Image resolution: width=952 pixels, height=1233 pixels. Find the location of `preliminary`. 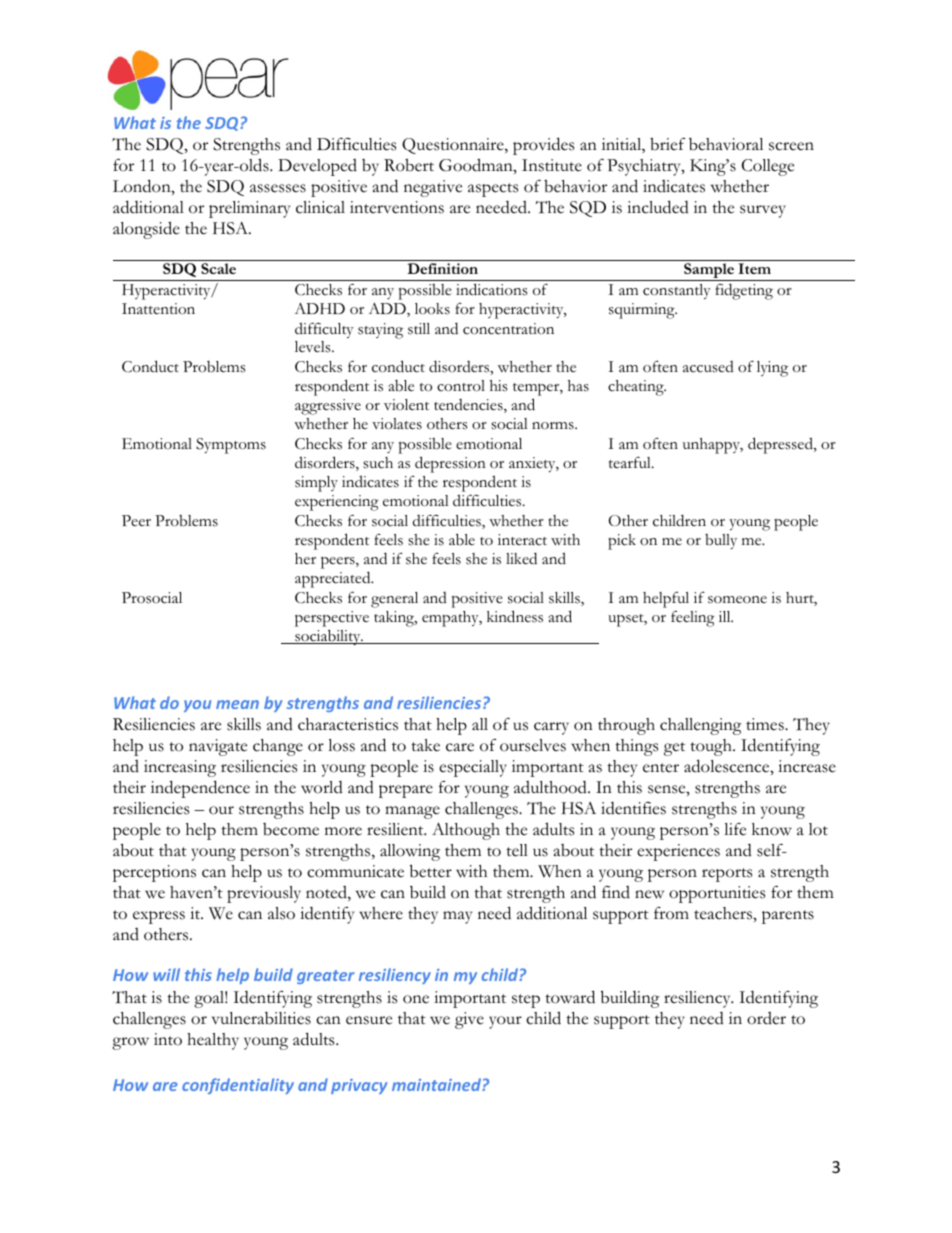

preliminary is located at coordinates (249, 209).
